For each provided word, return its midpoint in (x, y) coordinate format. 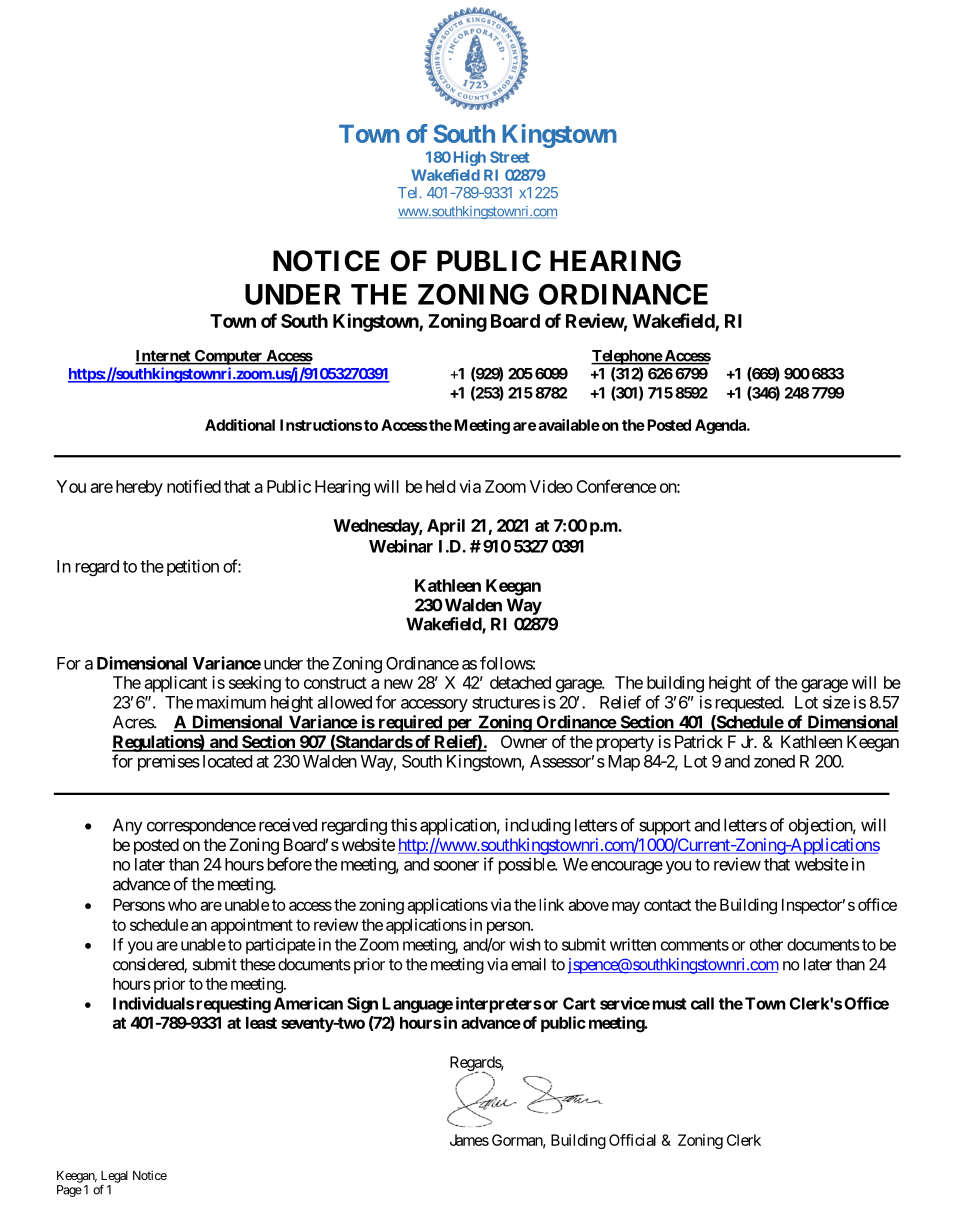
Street (509, 157)
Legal (114, 1178)
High (470, 158)
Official (632, 1140)
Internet (164, 357)
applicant (176, 684)
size (836, 702)
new (398, 684)
